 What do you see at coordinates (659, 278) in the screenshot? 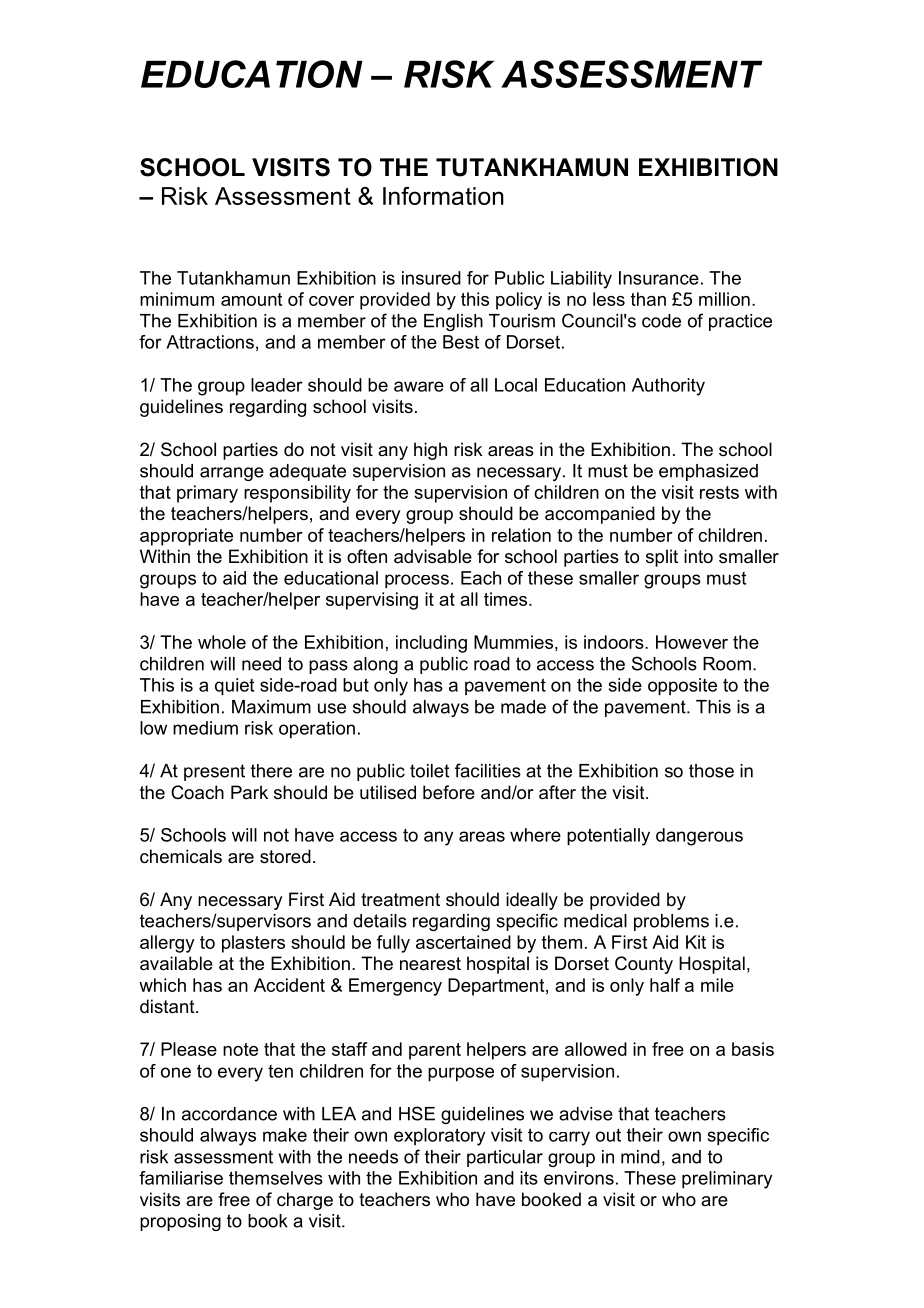
I see `Insurance` at bounding box center [659, 278].
